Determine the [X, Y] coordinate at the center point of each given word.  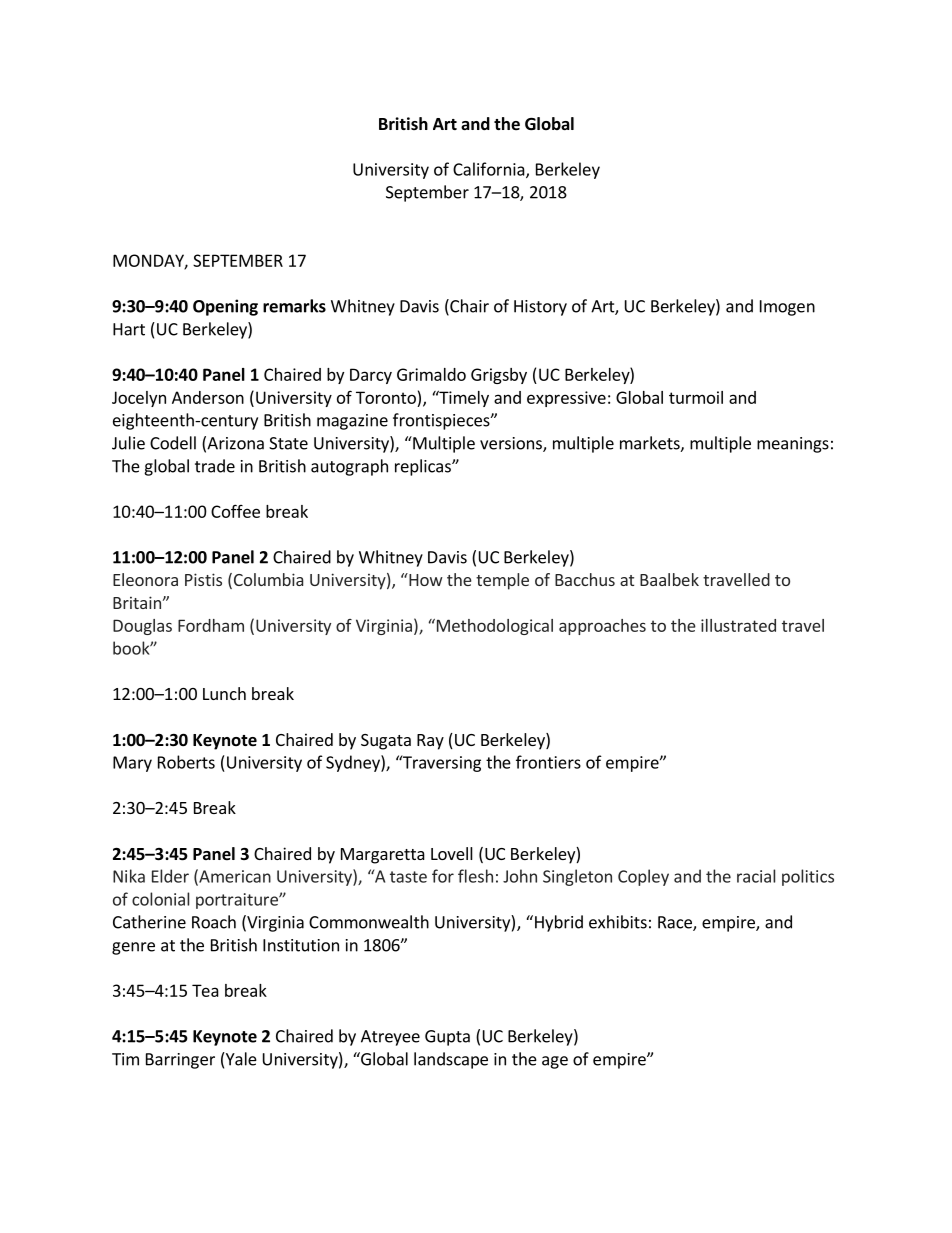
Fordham [211, 625]
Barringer [180, 1061]
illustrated [738, 625]
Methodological [493, 627]
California [490, 170]
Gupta [447, 1038]
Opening [225, 307]
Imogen [787, 308]
